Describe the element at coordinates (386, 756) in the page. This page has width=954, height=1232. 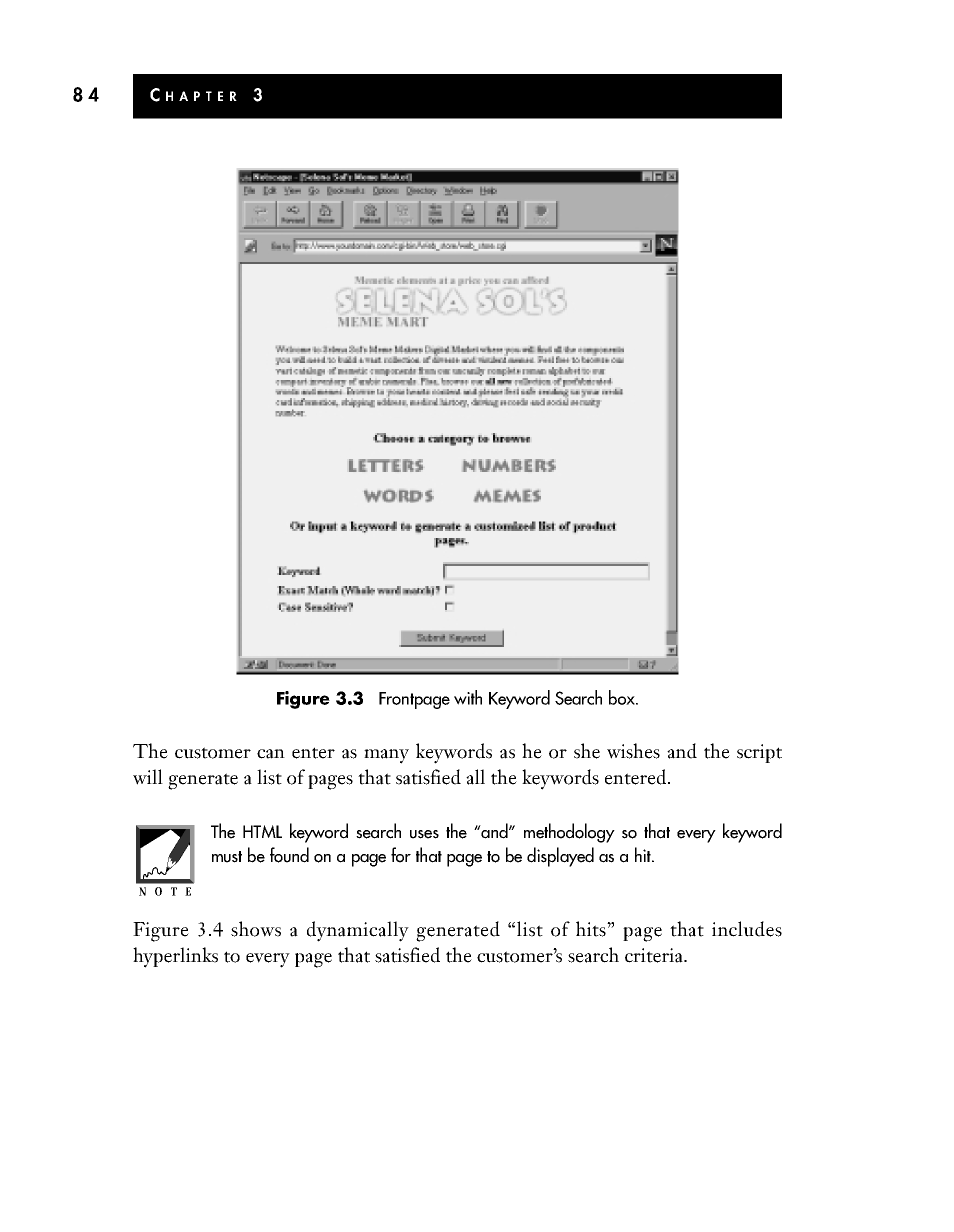
I see `many` at that location.
